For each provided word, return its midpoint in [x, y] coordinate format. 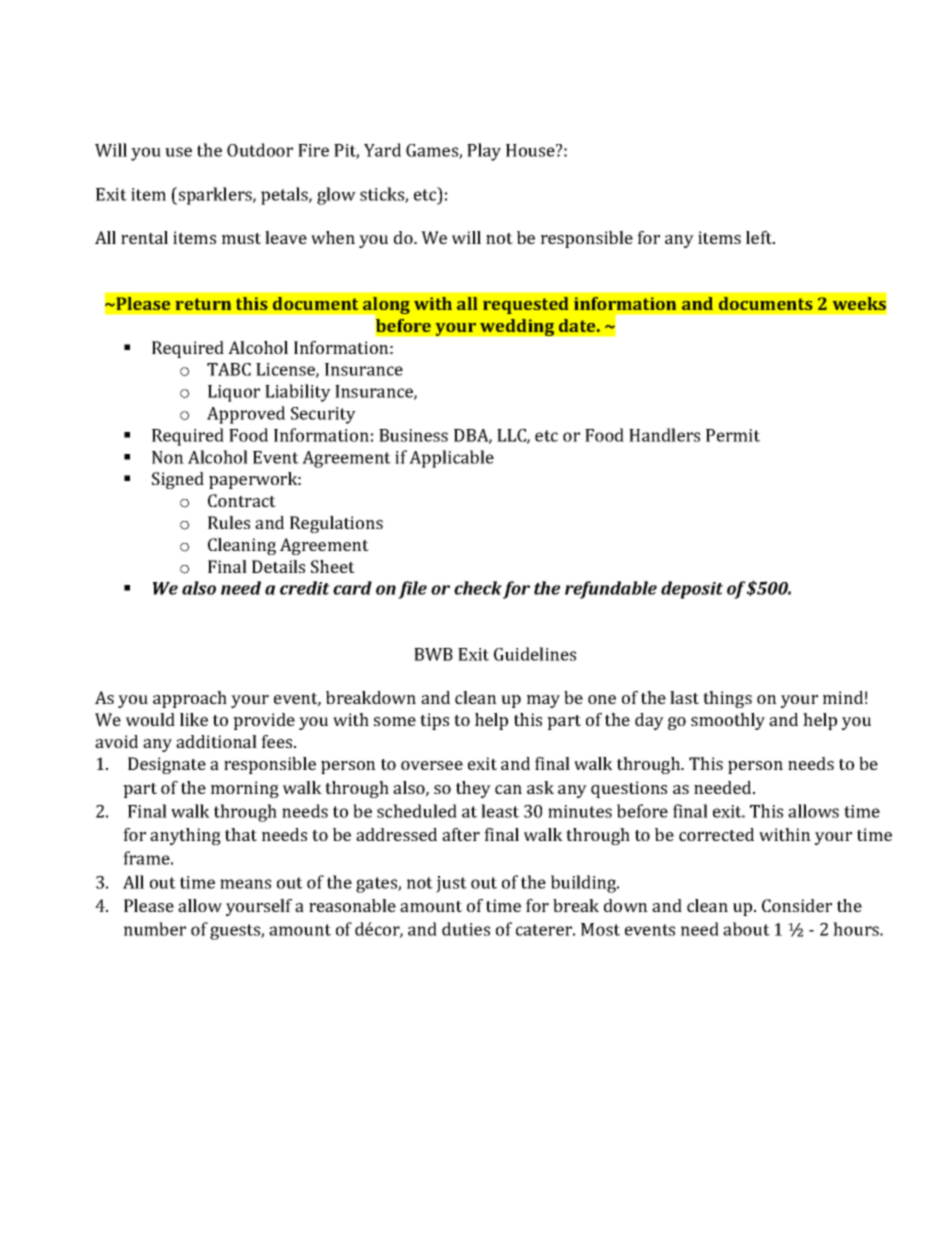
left [760, 237]
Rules [229, 522]
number [155, 929]
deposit [692, 590]
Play [484, 152]
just [451, 884]
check [478, 588]
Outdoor [260, 150]
